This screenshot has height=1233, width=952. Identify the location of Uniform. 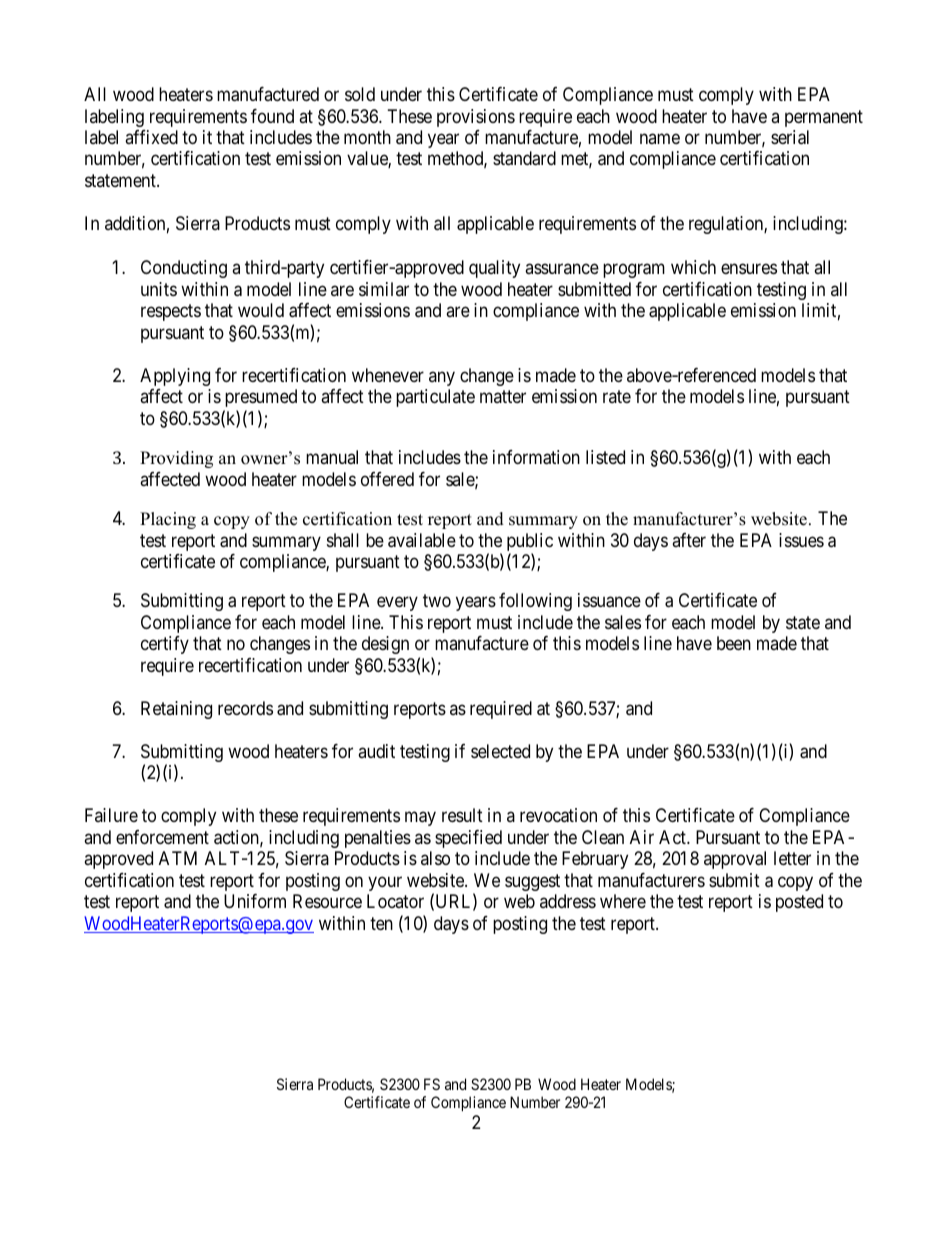
(255, 901).
